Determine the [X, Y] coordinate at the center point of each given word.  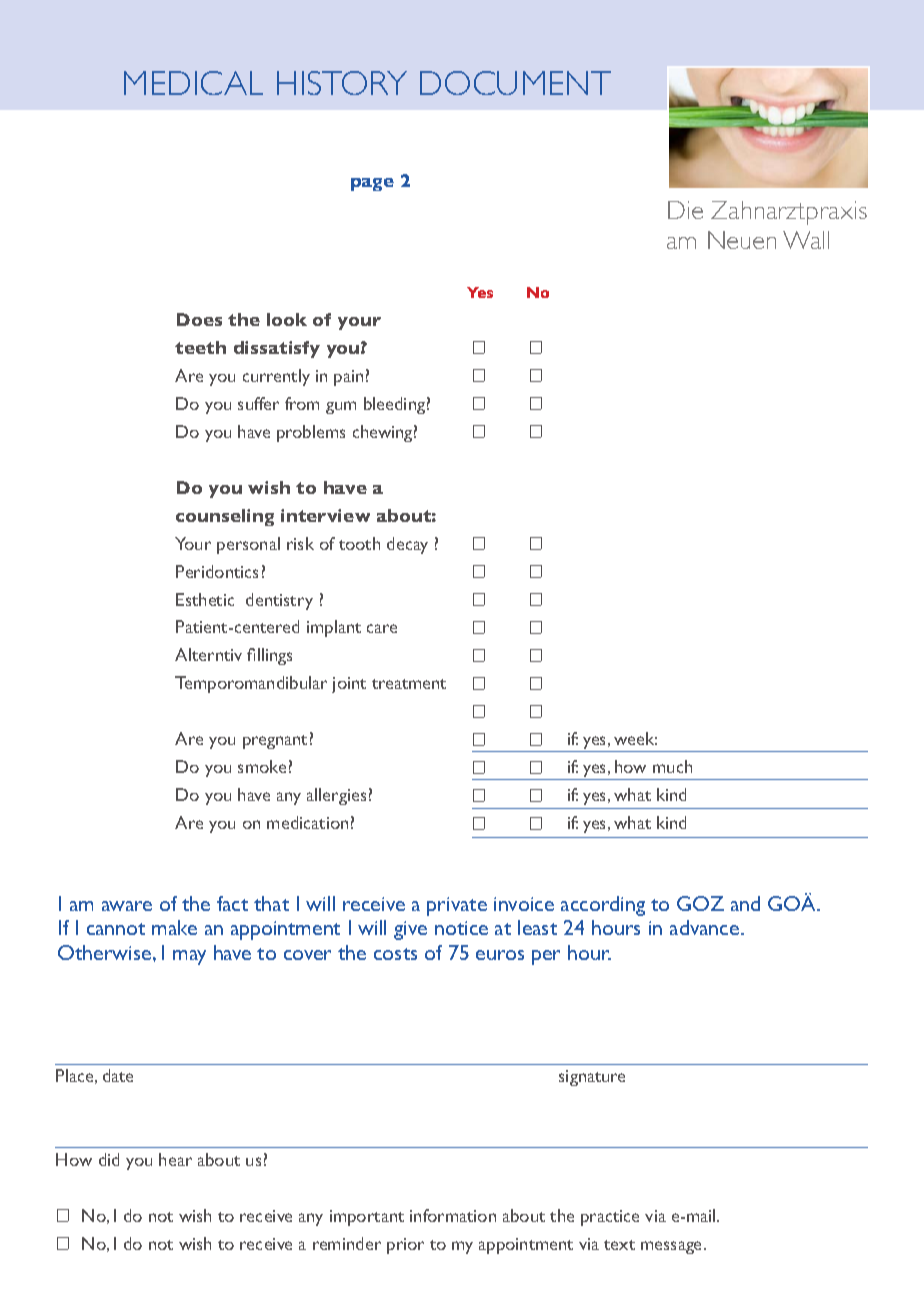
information [453, 1215]
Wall [806, 240]
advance [706, 927]
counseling [225, 517]
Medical [193, 83]
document [515, 83]
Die [685, 210]
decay [407, 545]
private [457, 906]
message [673, 1247]
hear [175, 1159]
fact [232, 903]
